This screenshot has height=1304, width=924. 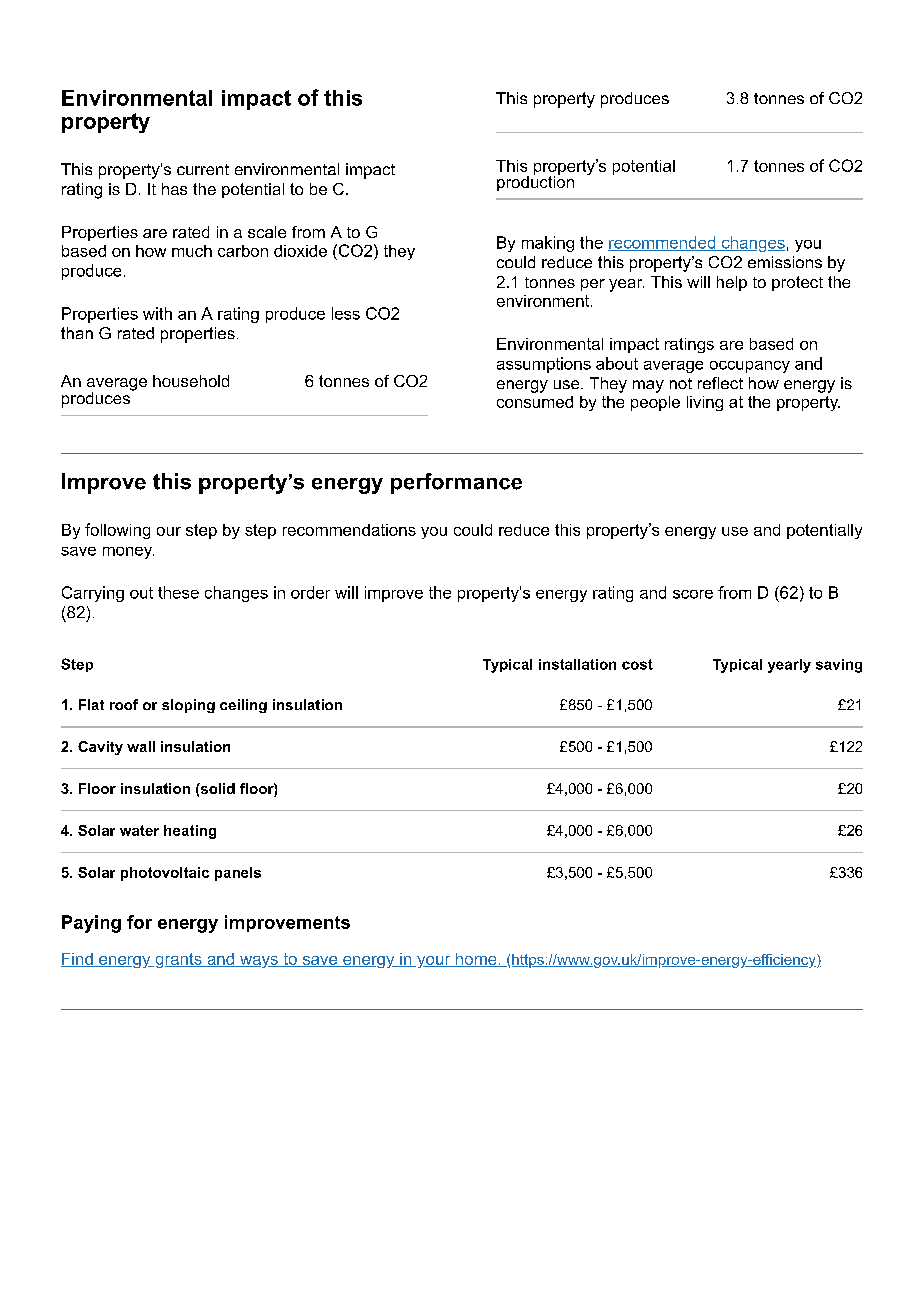 What do you see at coordinates (188, 706) in the screenshot?
I see `sloping` at bounding box center [188, 706].
